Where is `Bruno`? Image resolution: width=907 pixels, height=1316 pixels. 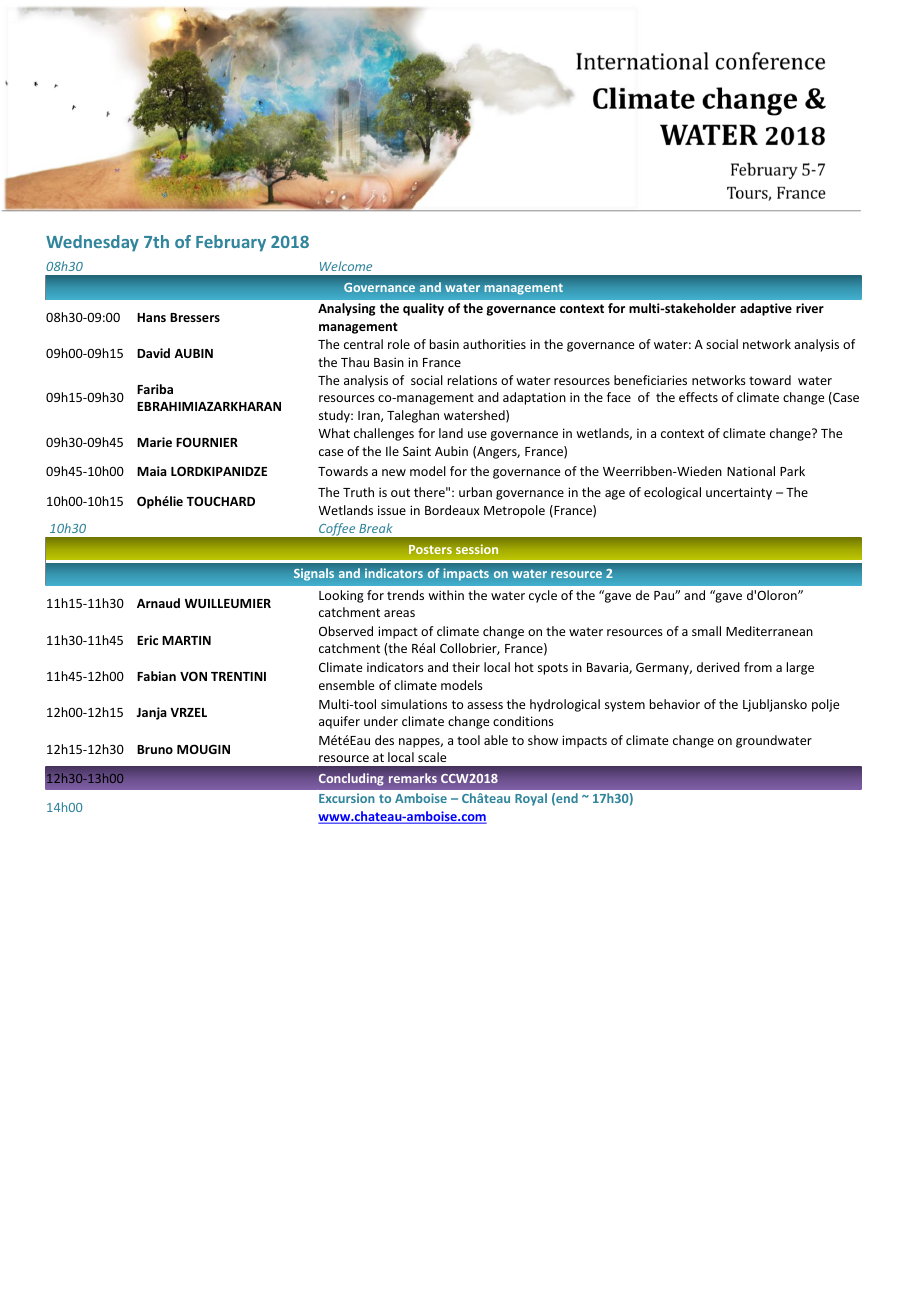
Bruno is located at coordinates (155, 749).
